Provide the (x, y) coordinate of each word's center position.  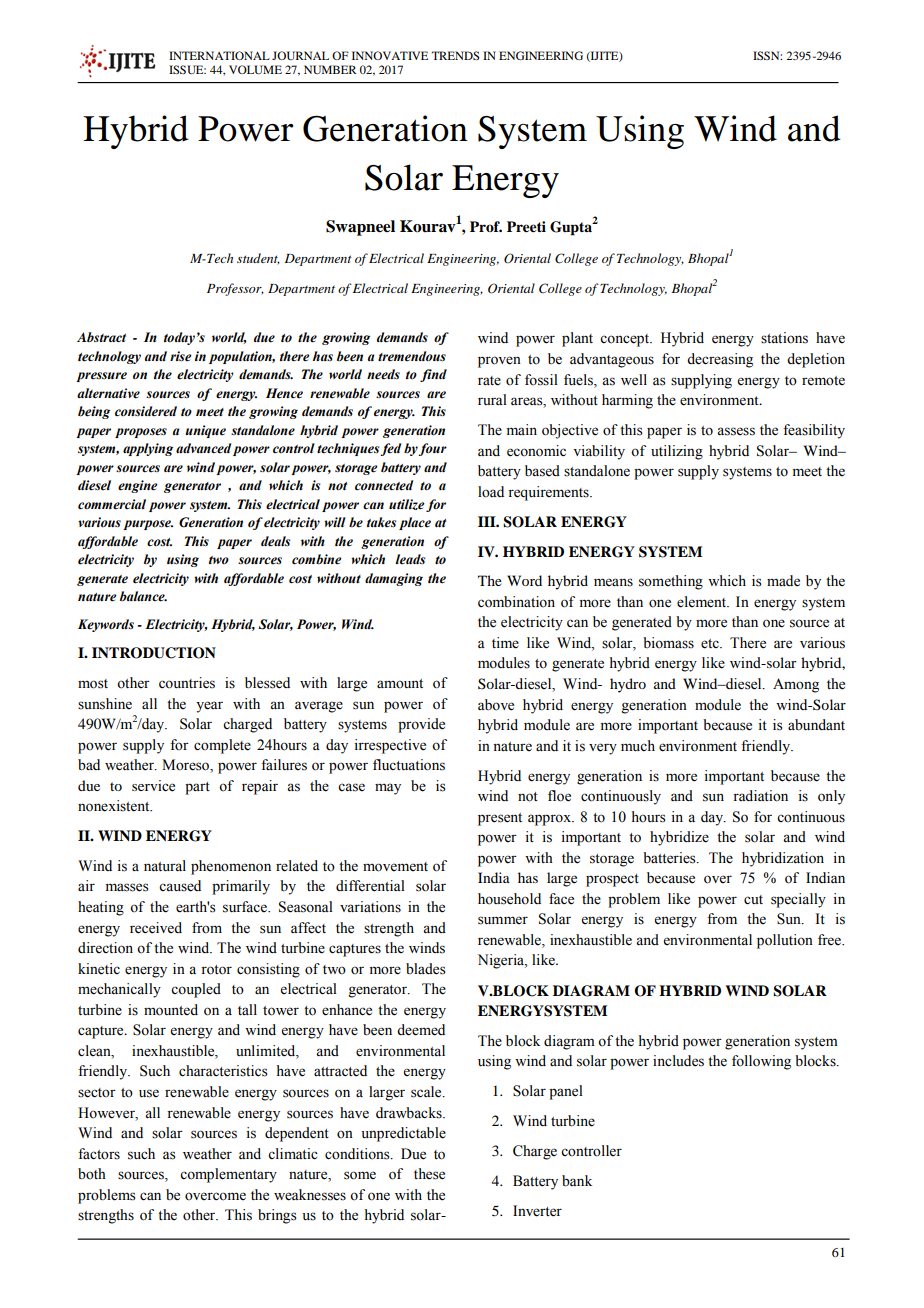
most (93, 684)
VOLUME (255, 69)
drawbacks (410, 1113)
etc (711, 644)
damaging (394, 579)
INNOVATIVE (390, 55)
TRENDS (455, 55)
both (92, 1174)
